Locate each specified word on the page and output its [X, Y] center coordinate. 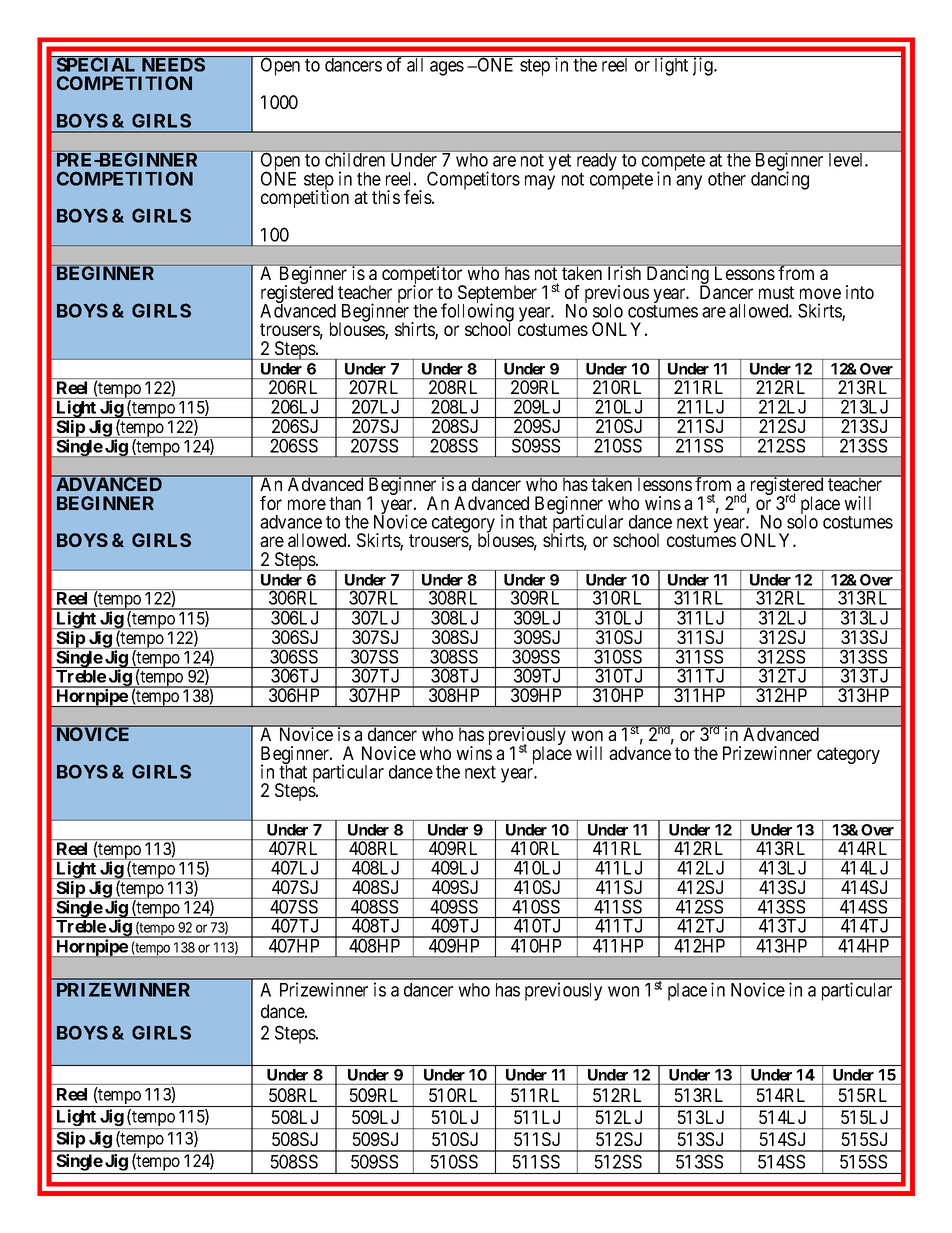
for [271, 503]
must [776, 292]
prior [415, 295]
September [497, 295]
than [345, 503]
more [307, 504]
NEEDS [173, 64]
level [847, 160]
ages [447, 68]
